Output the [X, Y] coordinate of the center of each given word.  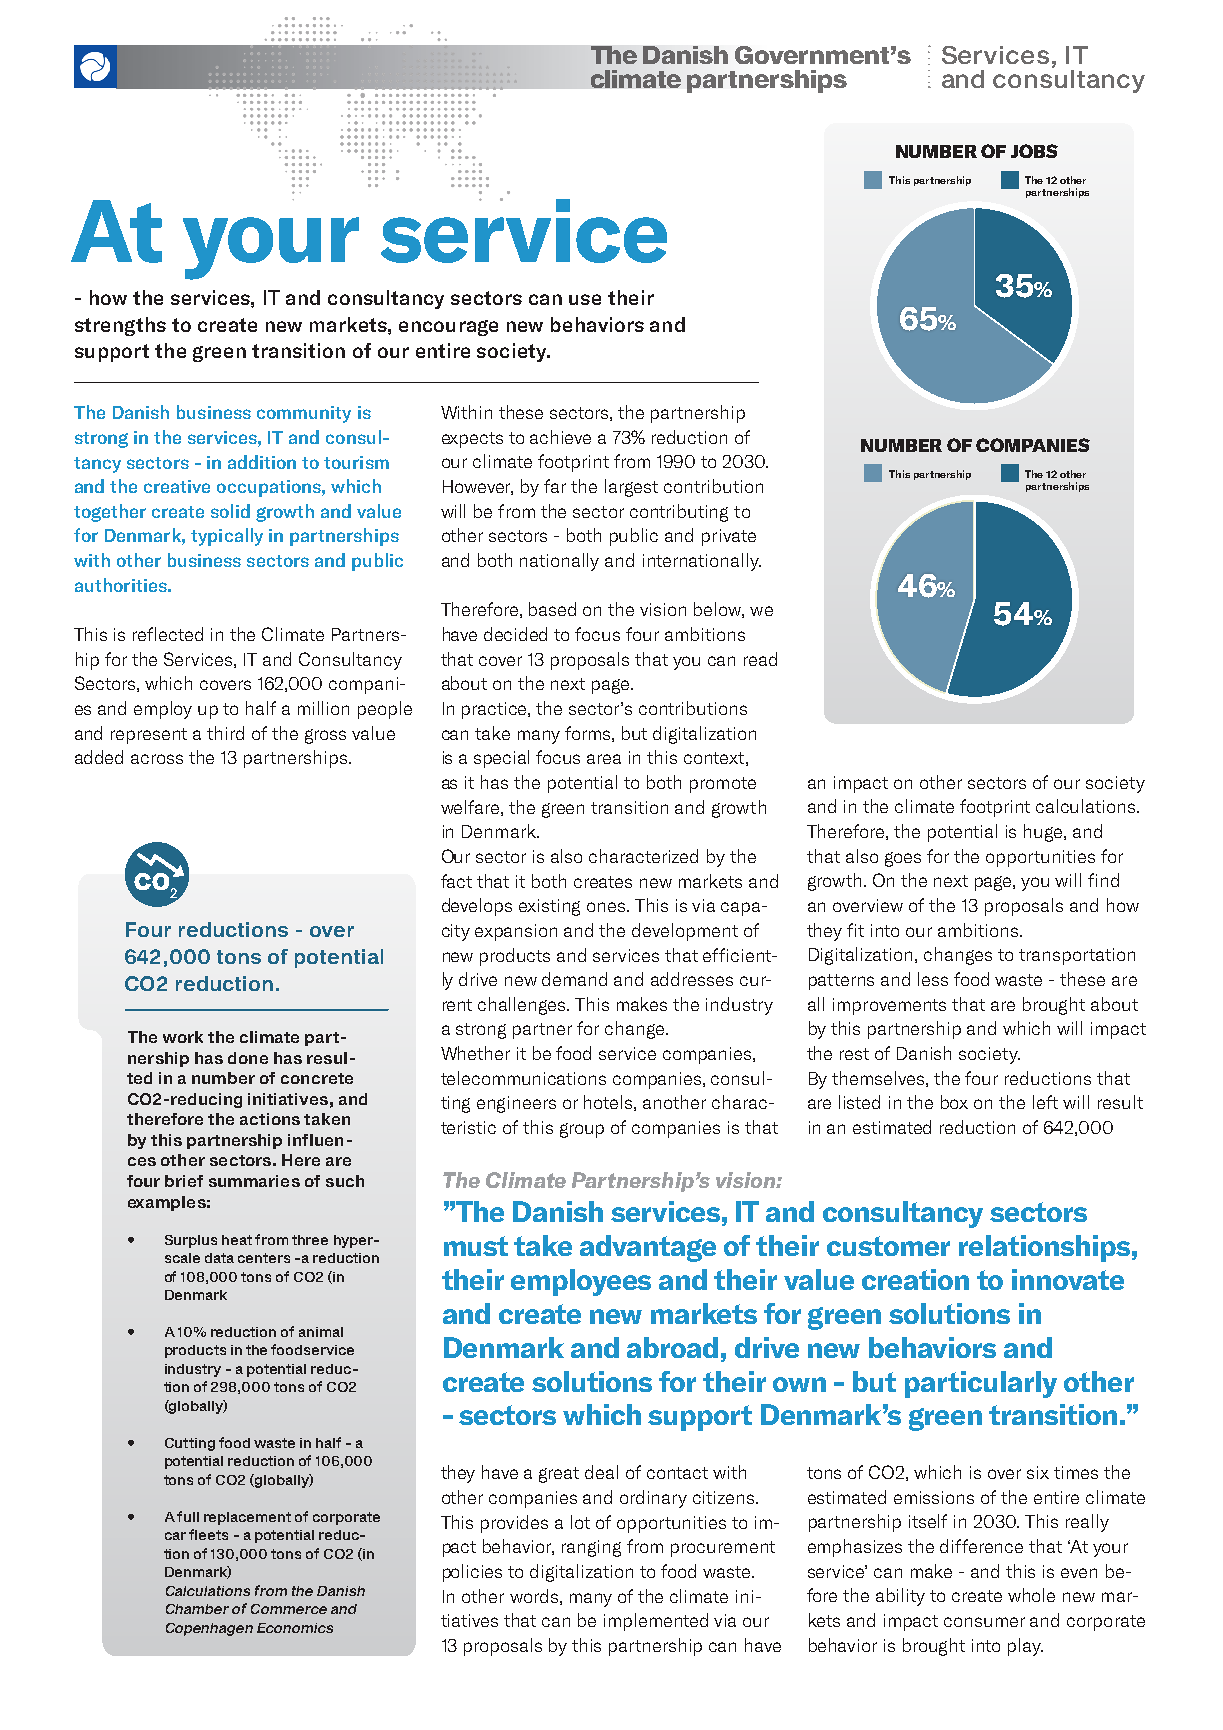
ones [607, 907]
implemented [656, 1622]
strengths [120, 326]
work [183, 1037]
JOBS [1034, 151]
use [585, 299]
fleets [208, 1534]
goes [903, 859]
